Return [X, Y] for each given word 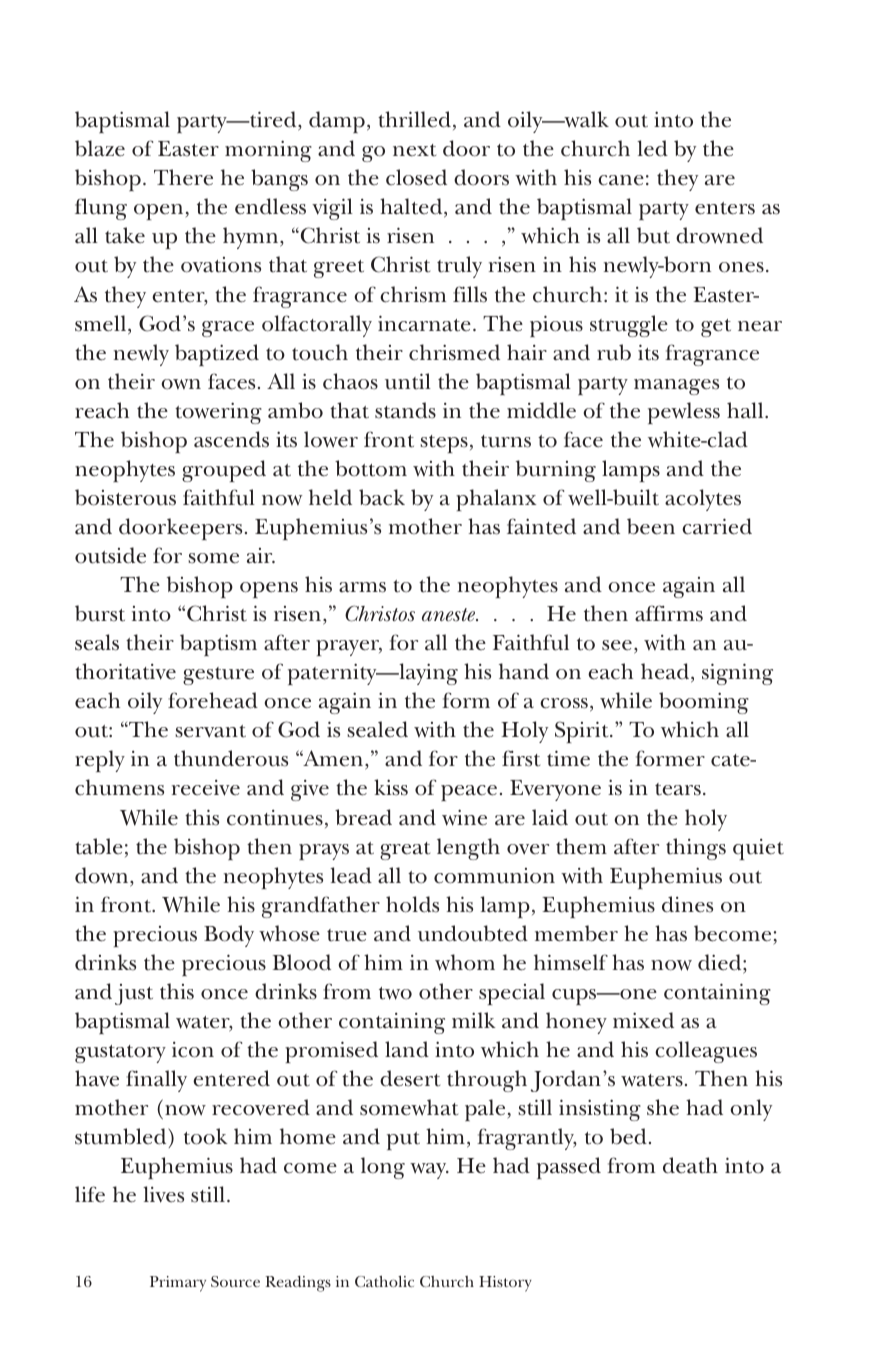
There [183, 177]
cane [621, 180]
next [414, 150]
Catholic [384, 1281]
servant [210, 731]
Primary [178, 1284]
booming [704, 703]
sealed [377, 729]
